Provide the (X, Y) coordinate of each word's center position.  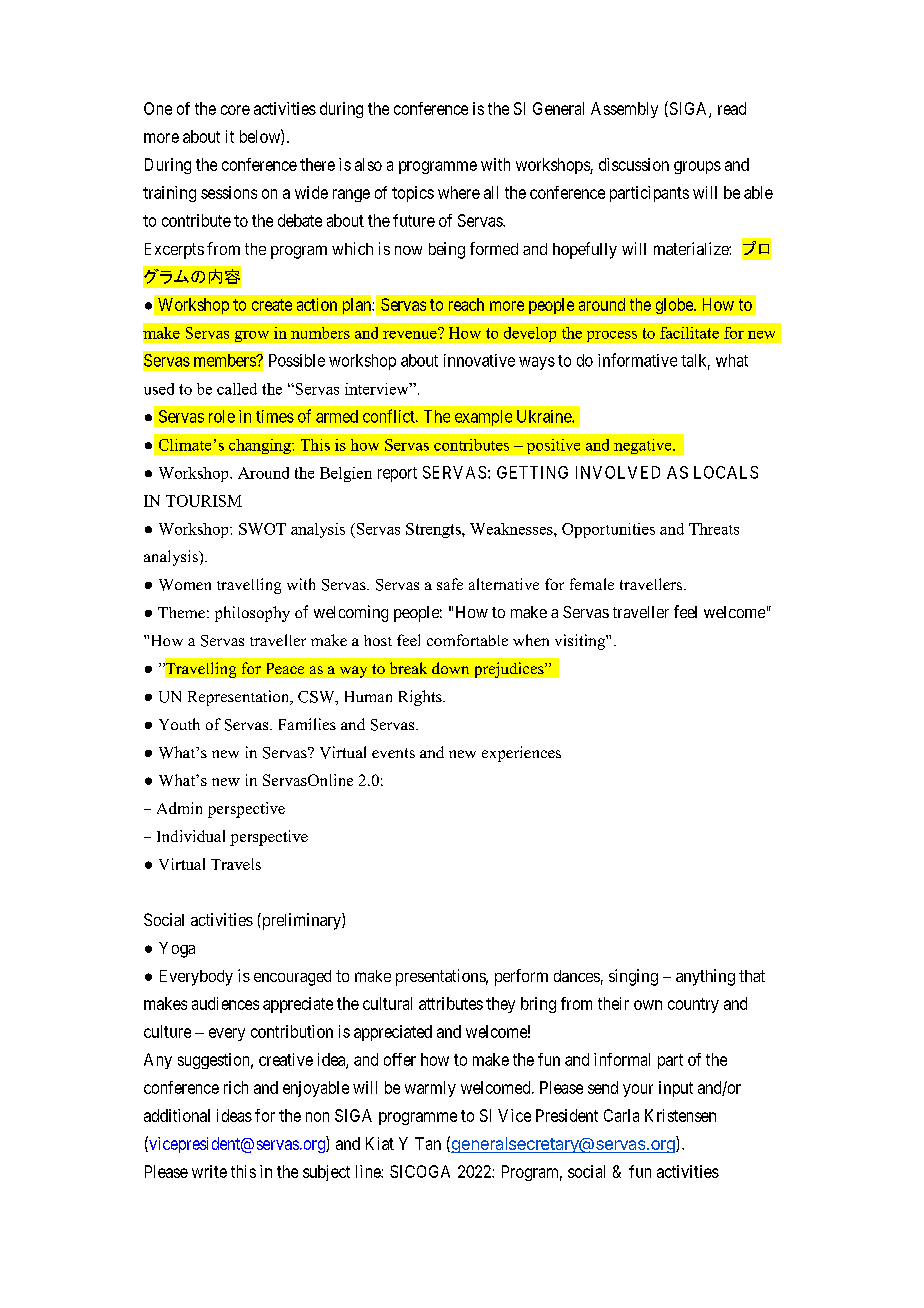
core (235, 110)
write (209, 1171)
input (676, 1089)
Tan (428, 1143)
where (459, 192)
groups (697, 167)
